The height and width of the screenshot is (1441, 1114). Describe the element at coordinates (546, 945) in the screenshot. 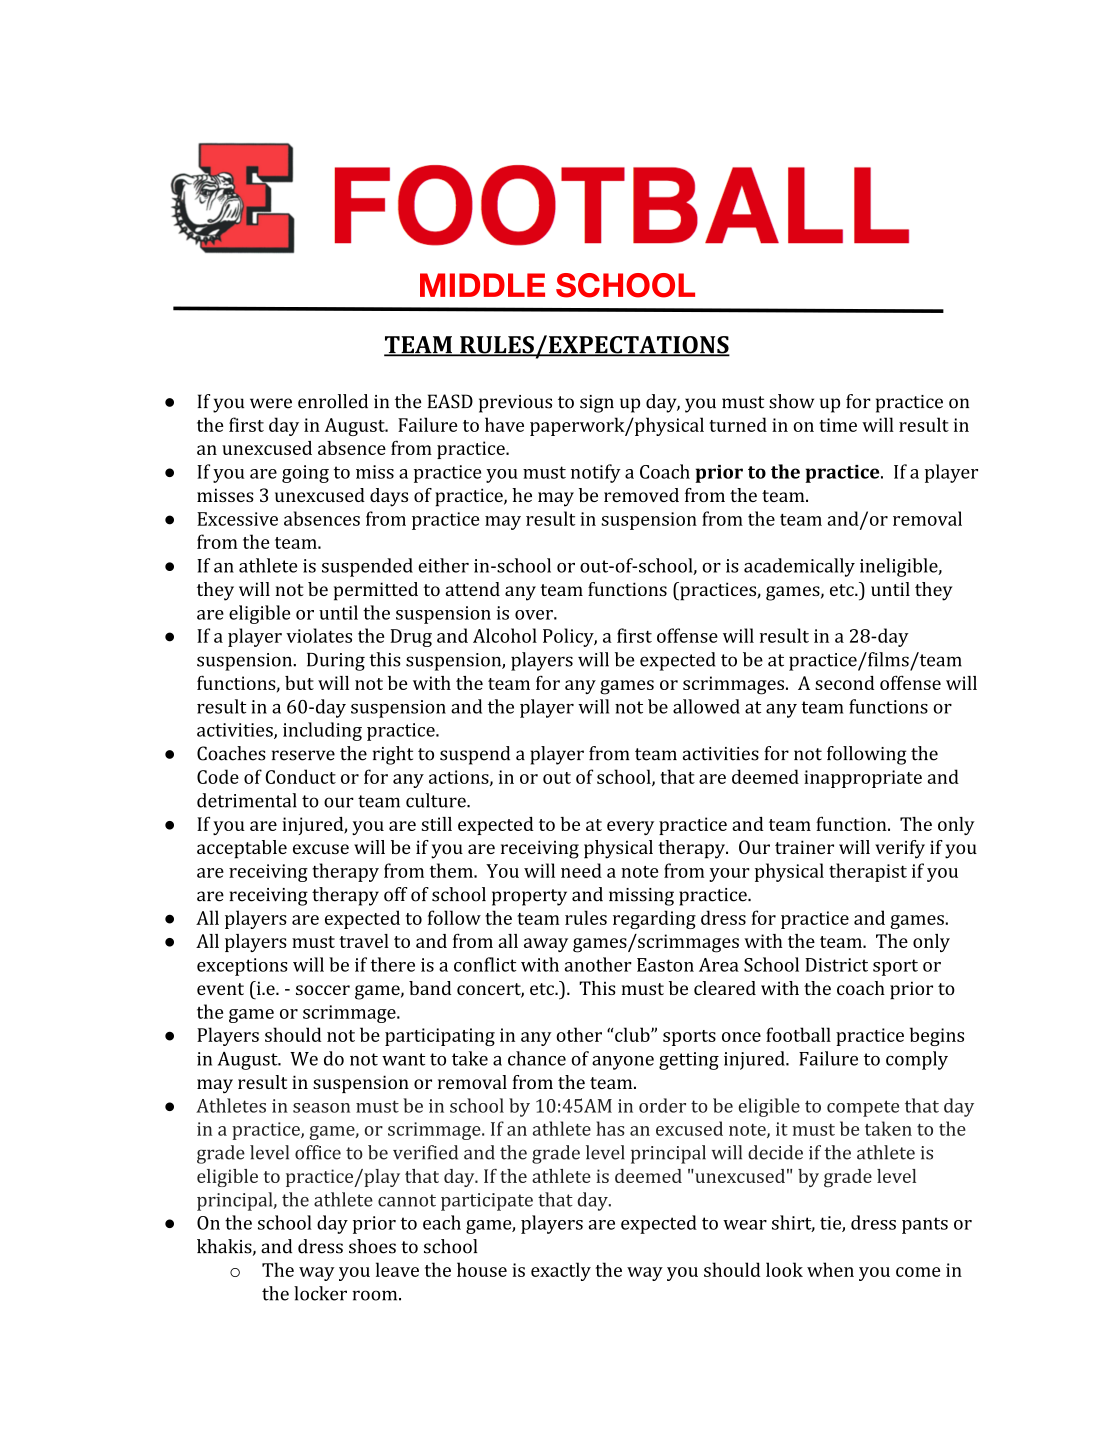

I see `away` at that location.
